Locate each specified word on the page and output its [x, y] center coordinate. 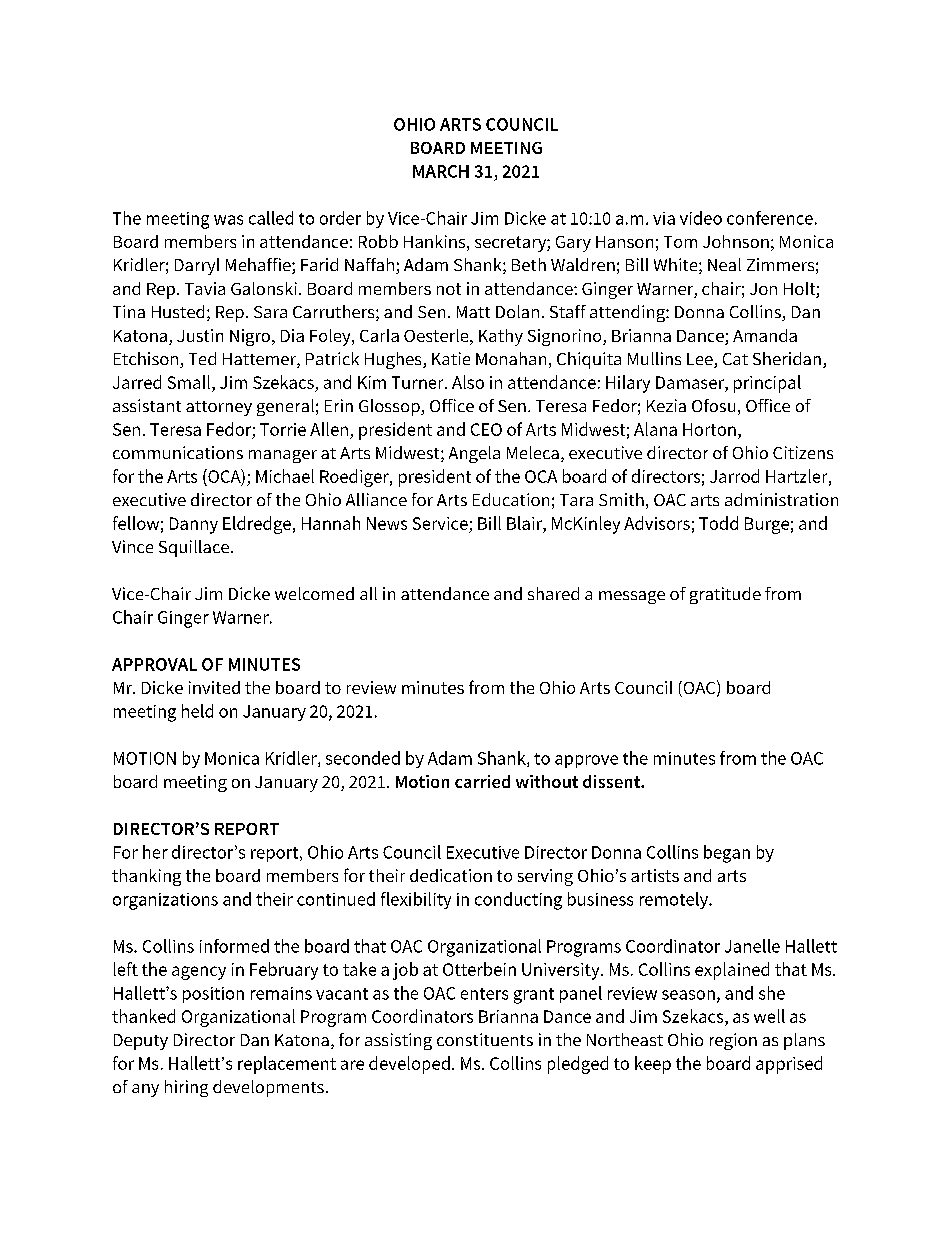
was [228, 220]
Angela [474, 454]
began [727, 854]
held [197, 711]
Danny [194, 525]
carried [482, 781]
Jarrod [734, 476]
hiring [186, 1088]
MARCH [441, 171]
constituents [485, 1039]
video [701, 218]
